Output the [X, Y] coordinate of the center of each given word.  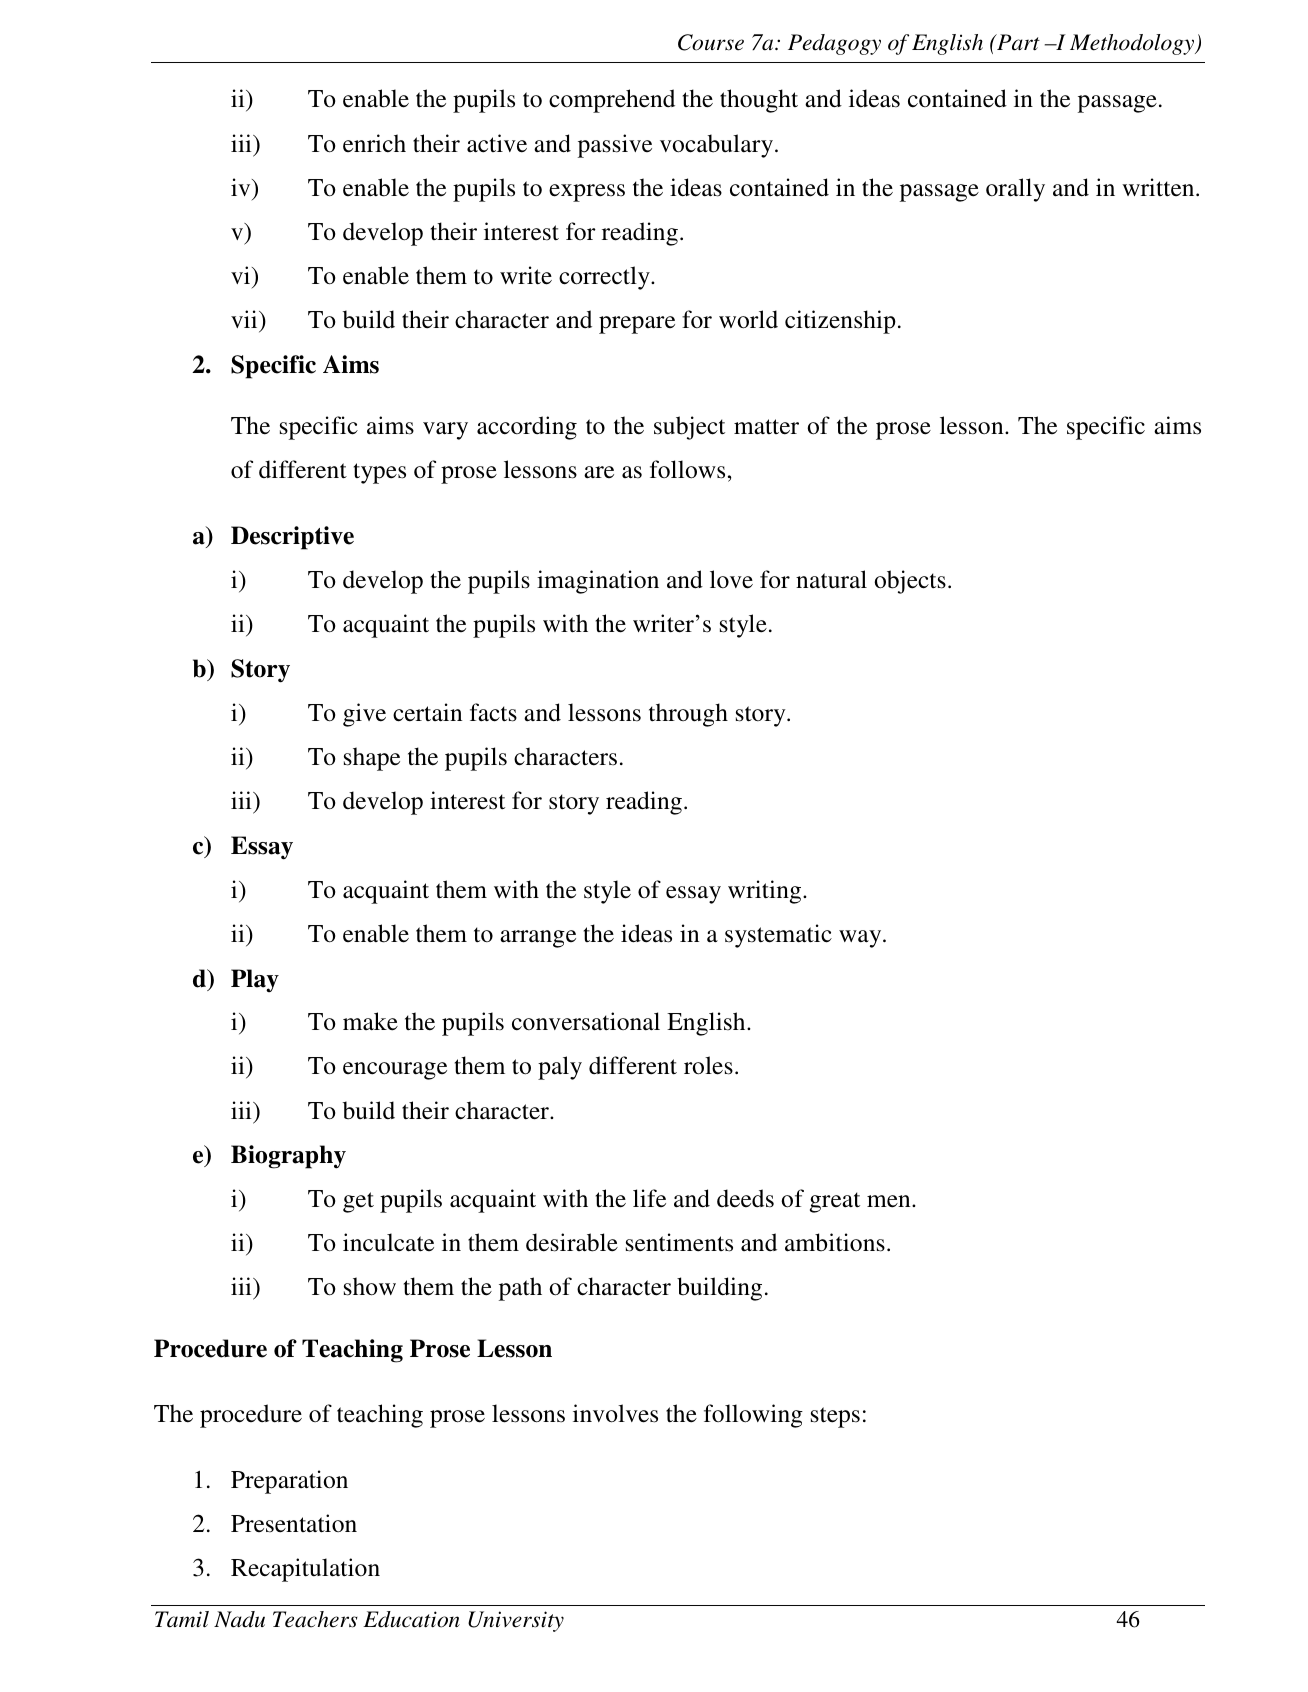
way [861, 939]
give [364, 715]
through [688, 715]
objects [910, 582]
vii [245, 321]
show [370, 1286]
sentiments [679, 1242]
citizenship [840, 322]
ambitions [835, 1242]
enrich [374, 143]
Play [255, 980]
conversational [586, 1021]
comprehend [612, 101]
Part [1017, 42]
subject [689, 428]
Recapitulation [305, 1570]
